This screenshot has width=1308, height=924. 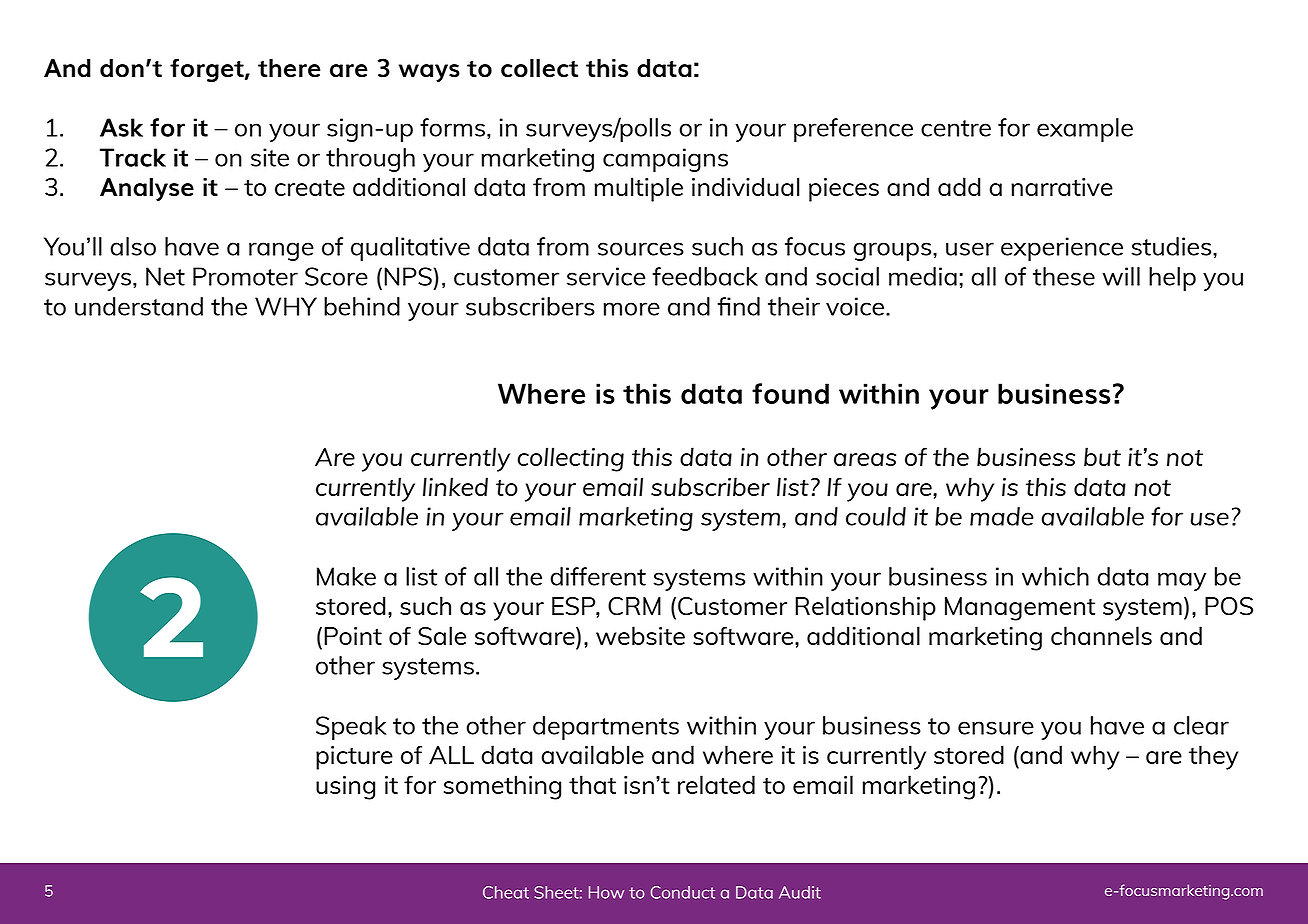 I want to click on using, so click(x=345, y=788).
